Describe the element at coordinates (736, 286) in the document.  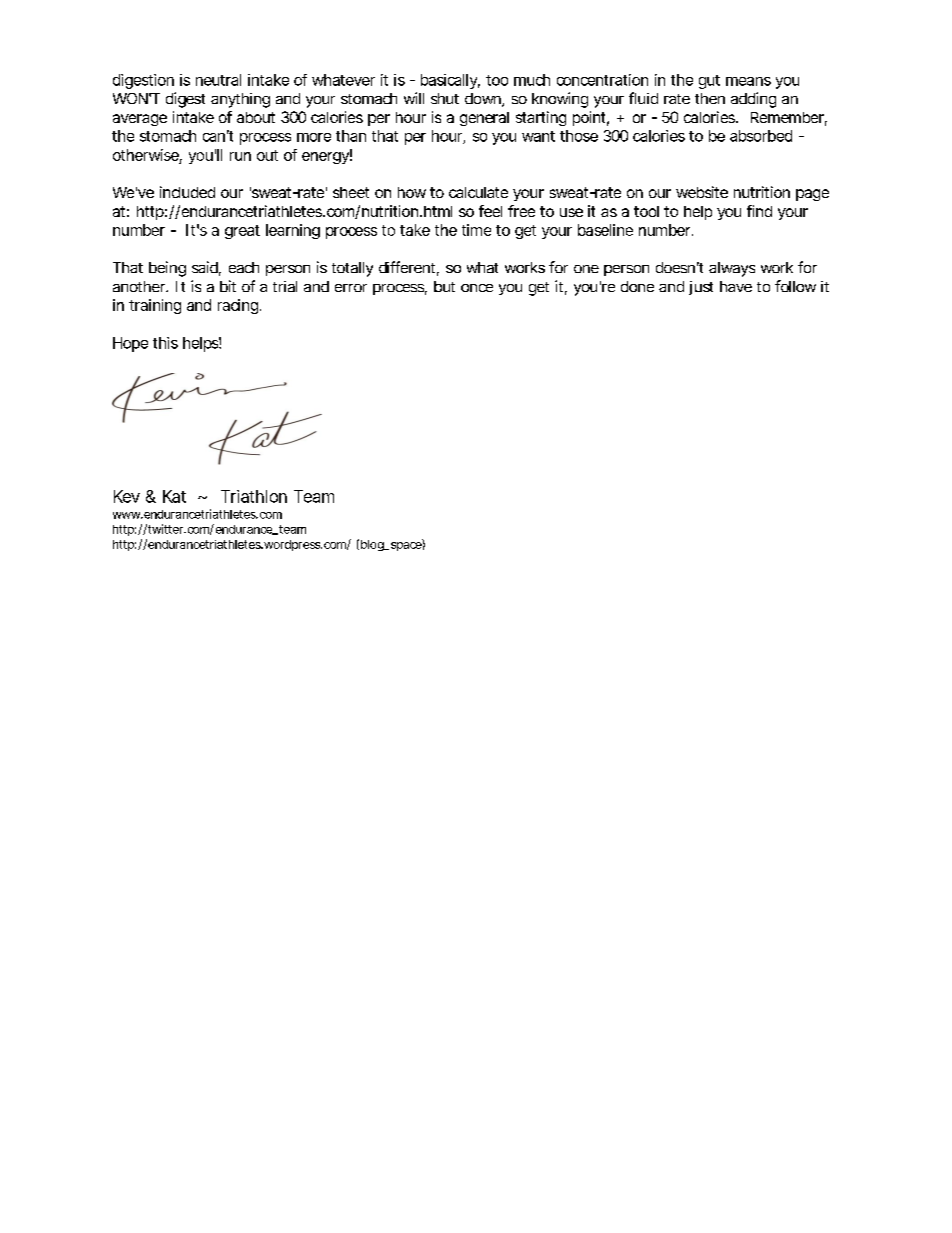
I see `have` at that location.
